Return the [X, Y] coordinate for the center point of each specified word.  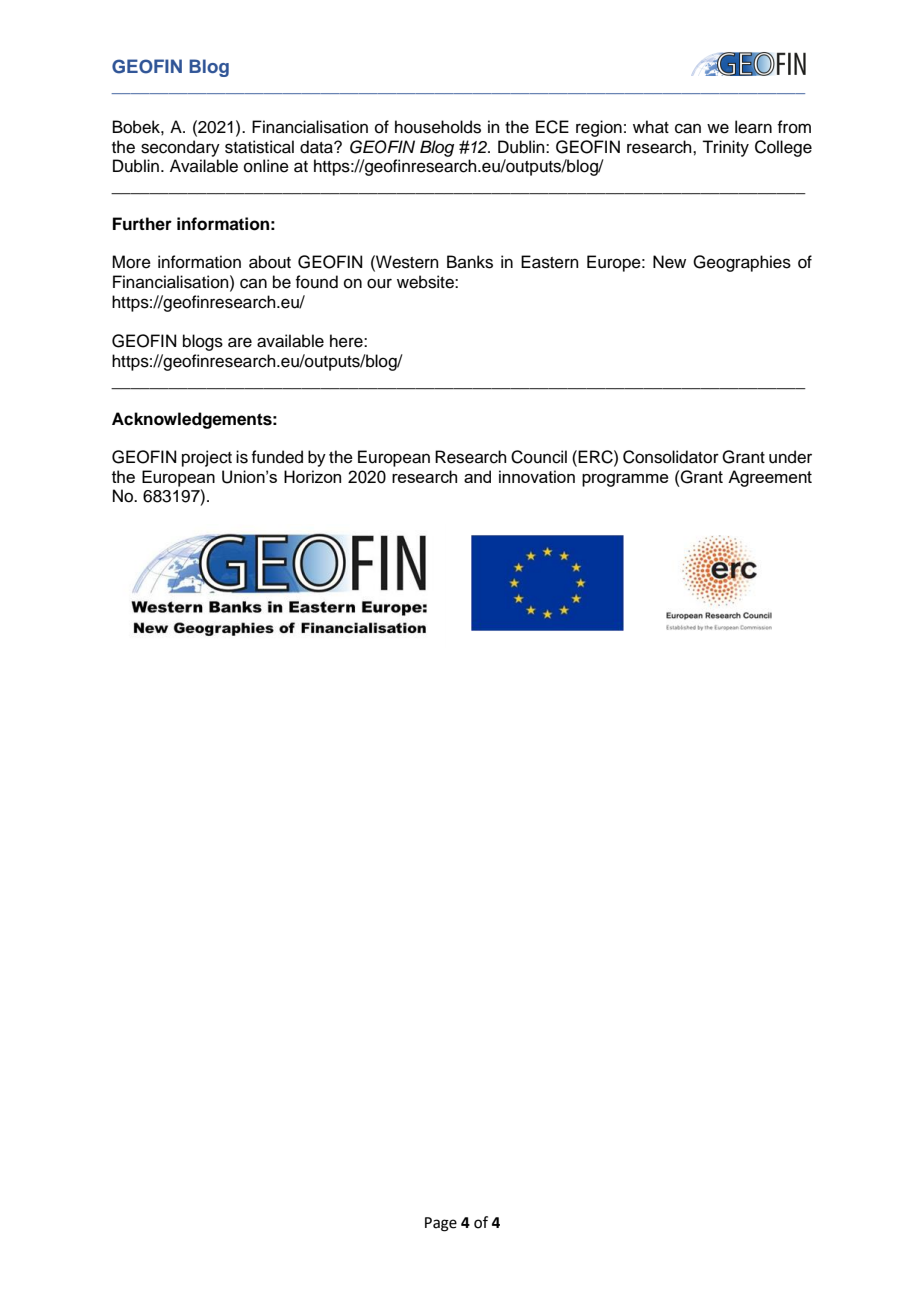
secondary [180, 148]
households [438, 127]
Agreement [770, 478]
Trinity [725, 148]
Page [441, 1224]
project [207, 458]
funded [277, 457]
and [477, 476]
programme [625, 480]
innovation [537, 476]
